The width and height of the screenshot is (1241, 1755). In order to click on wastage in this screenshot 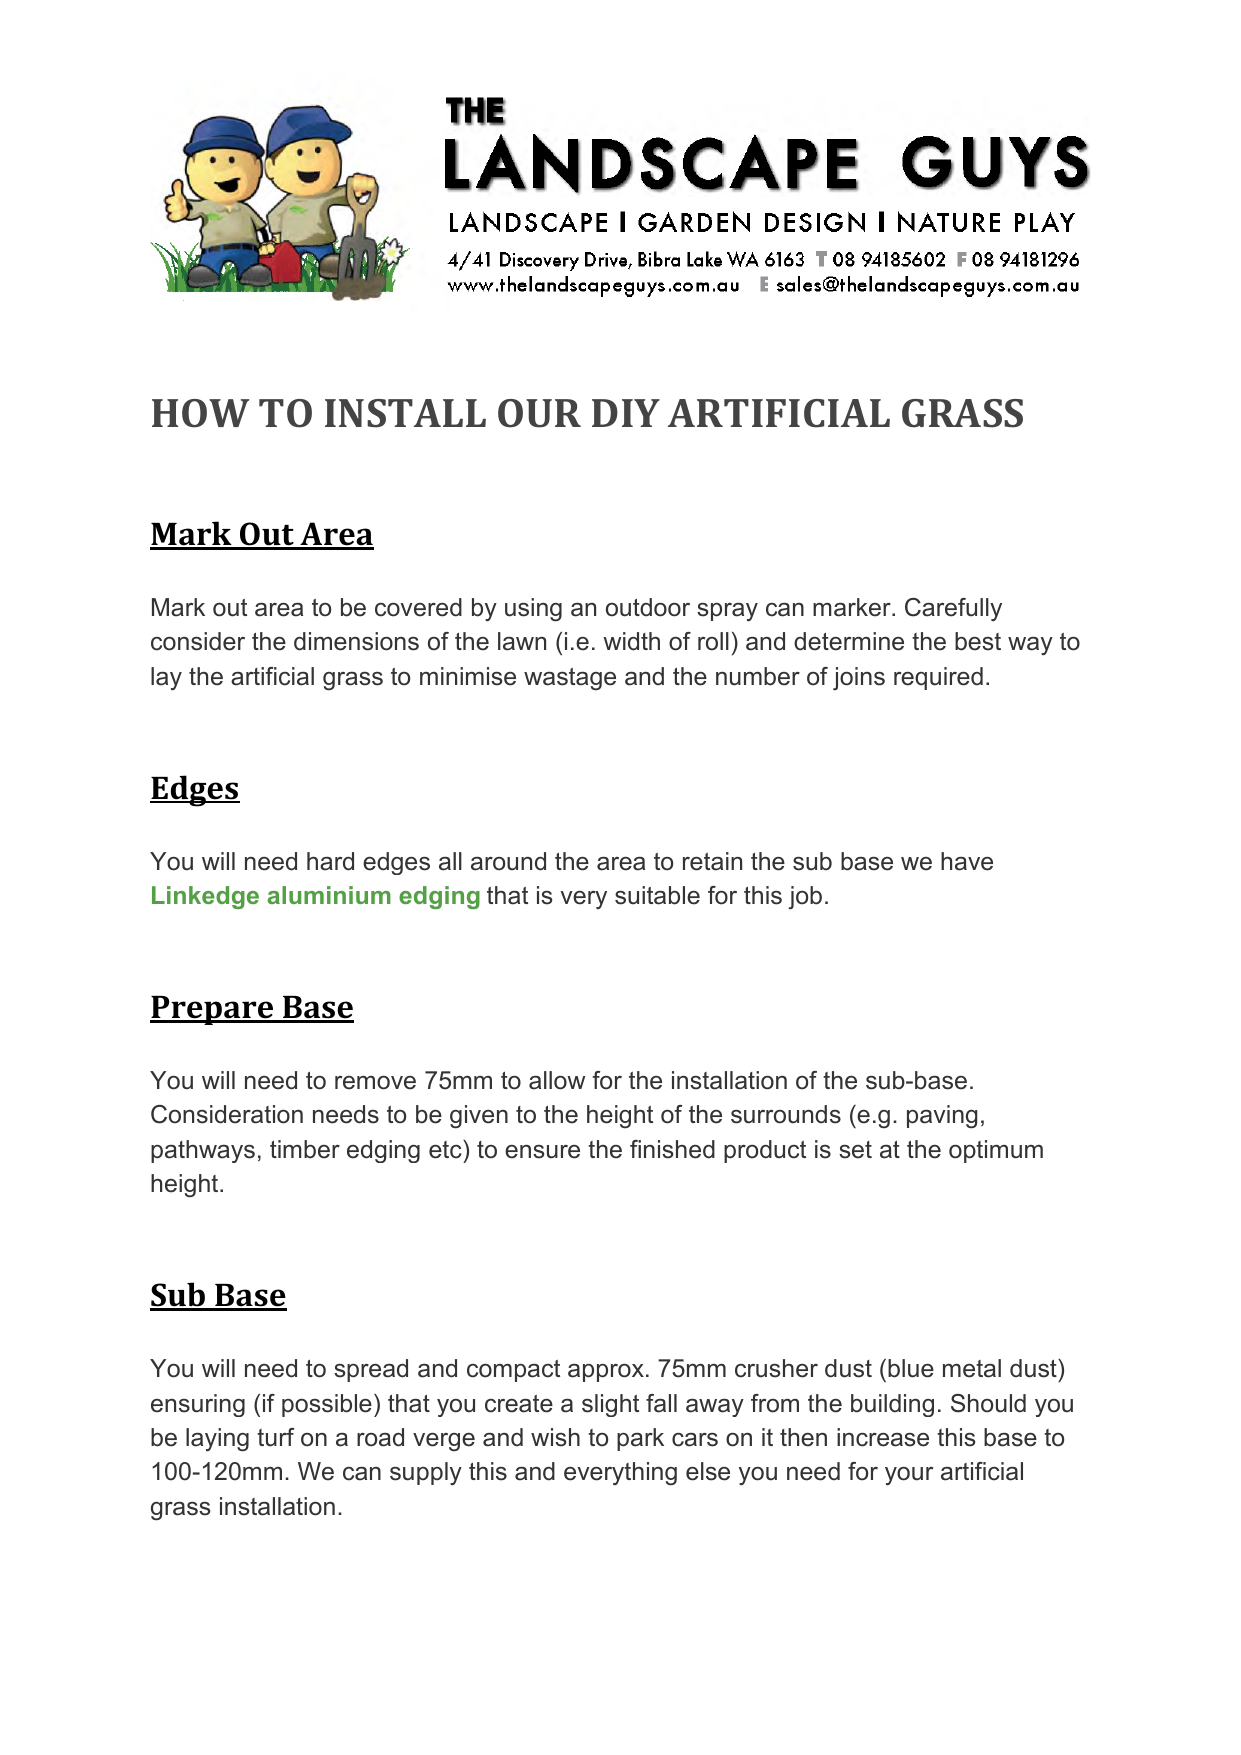, I will do `click(570, 679)`.
